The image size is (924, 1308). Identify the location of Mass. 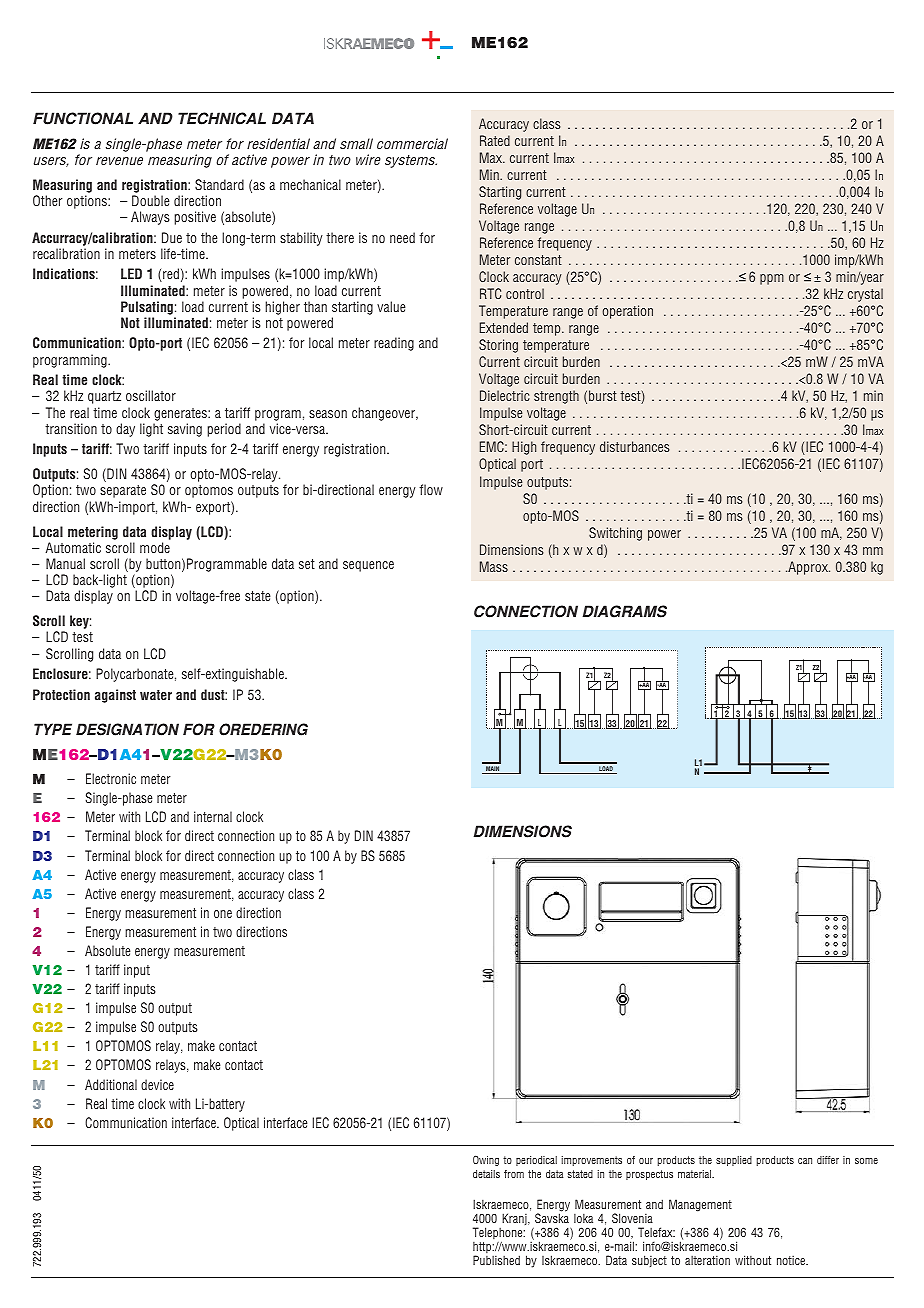
(494, 566).
